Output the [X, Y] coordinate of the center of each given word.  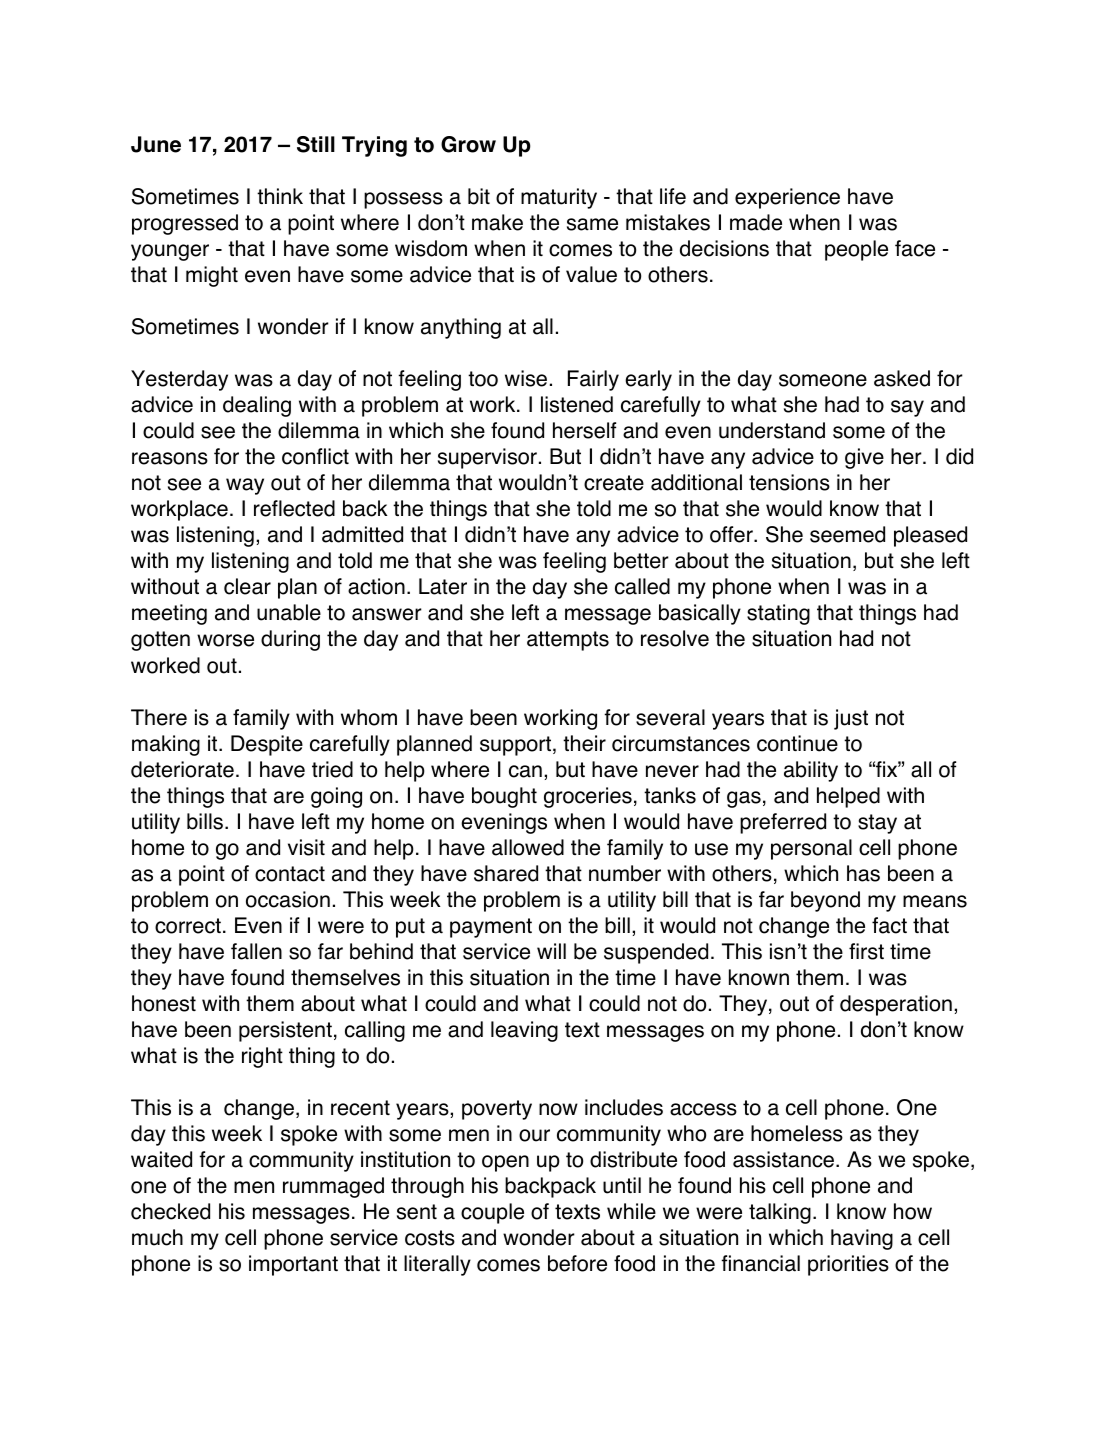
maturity [559, 198]
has [863, 873]
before [577, 1263]
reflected [294, 508]
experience [787, 198]
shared [506, 873]
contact [290, 874]
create [614, 483]
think [280, 196]
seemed [847, 534]
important [293, 1265]
